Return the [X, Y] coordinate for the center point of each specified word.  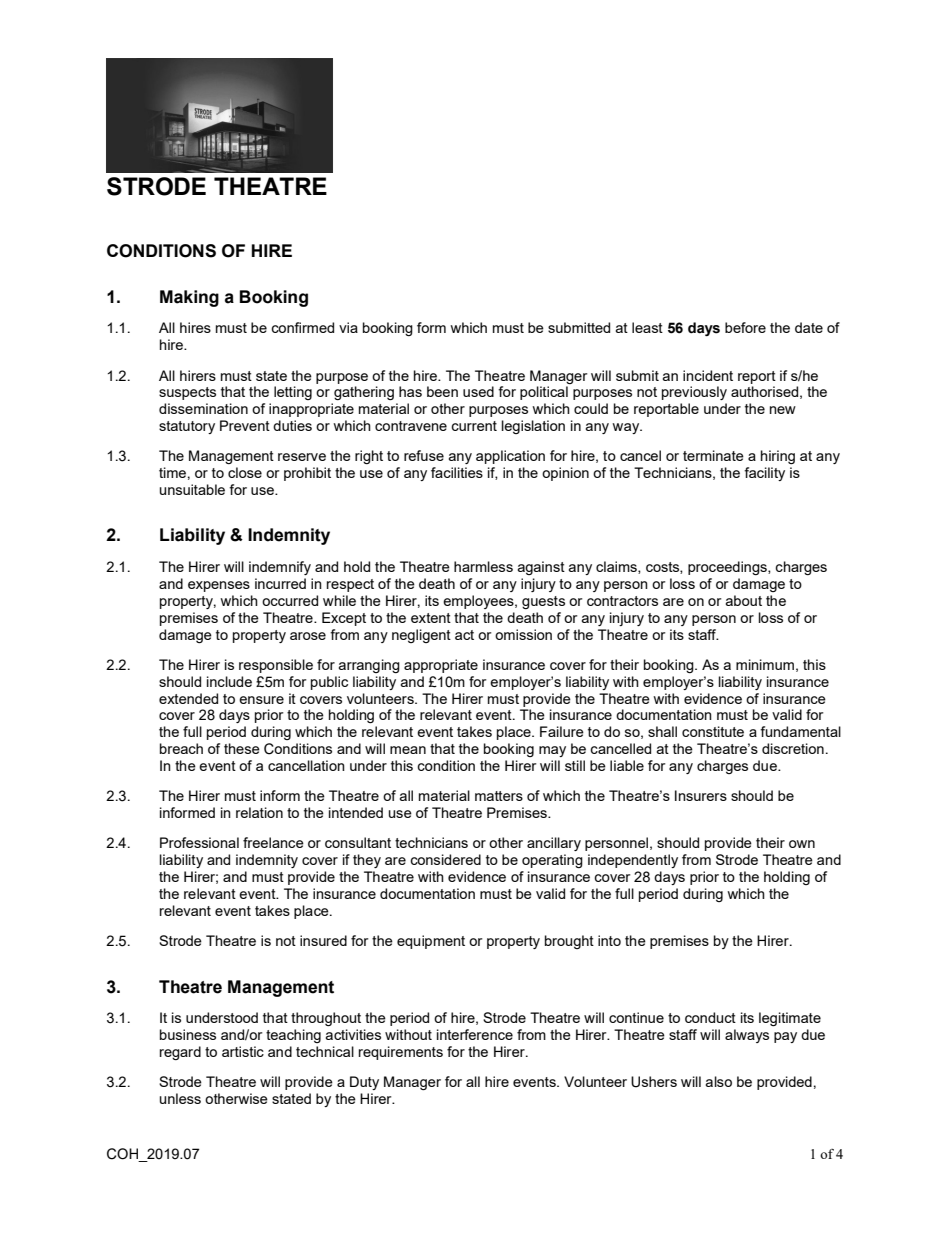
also [719, 1081]
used [478, 391]
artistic [243, 1051]
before [745, 327]
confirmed [302, 327]
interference [475, 1034]
